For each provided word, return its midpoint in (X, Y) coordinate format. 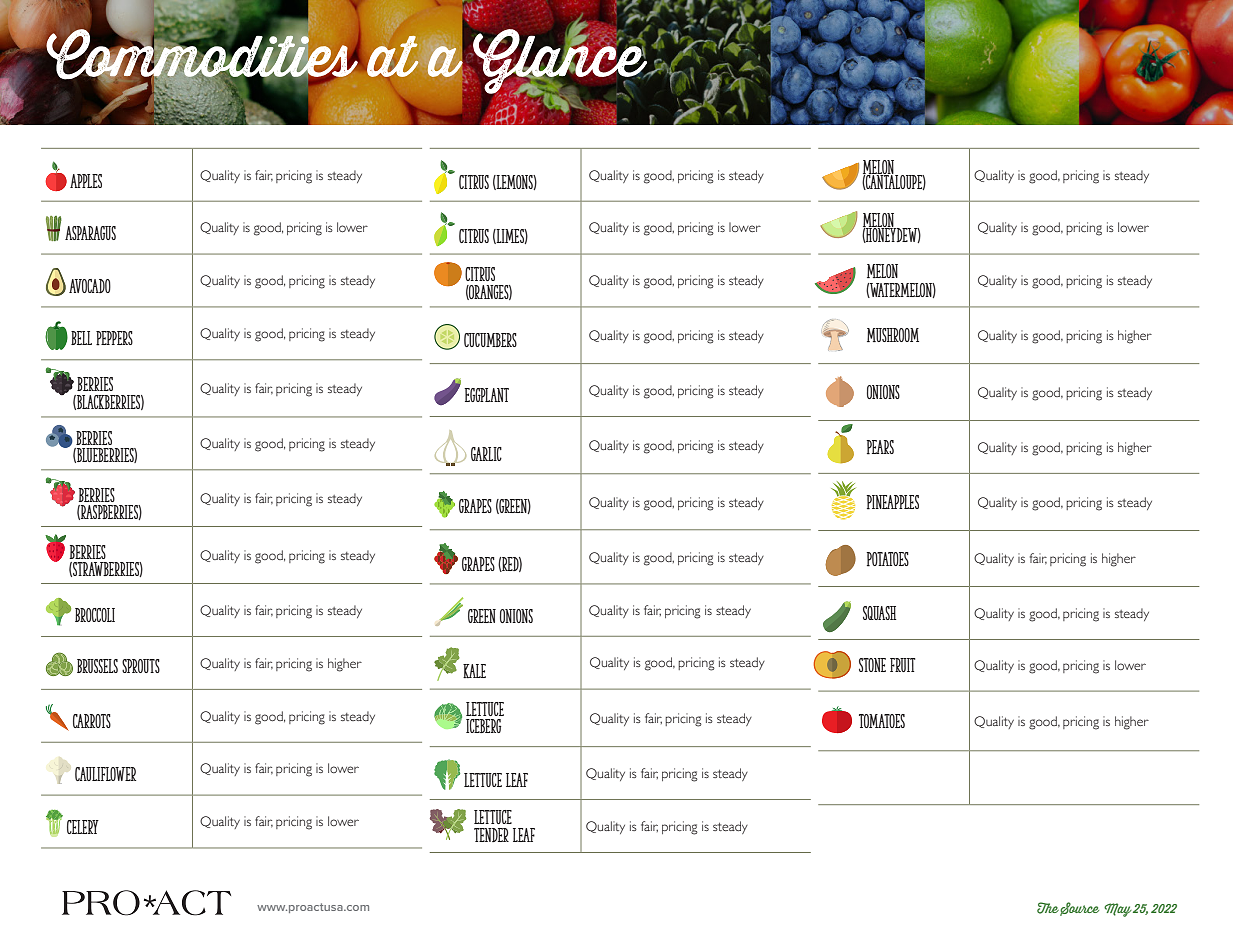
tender (491, 835)
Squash (879, 613)
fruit (902, 665)
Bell (81, 338)
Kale (474, 671)
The (1048, 908)
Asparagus (90, 233)
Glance (561, 61)
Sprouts (141, 666)
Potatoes (887, 559)
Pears (880, 447)
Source (1079, 909)
